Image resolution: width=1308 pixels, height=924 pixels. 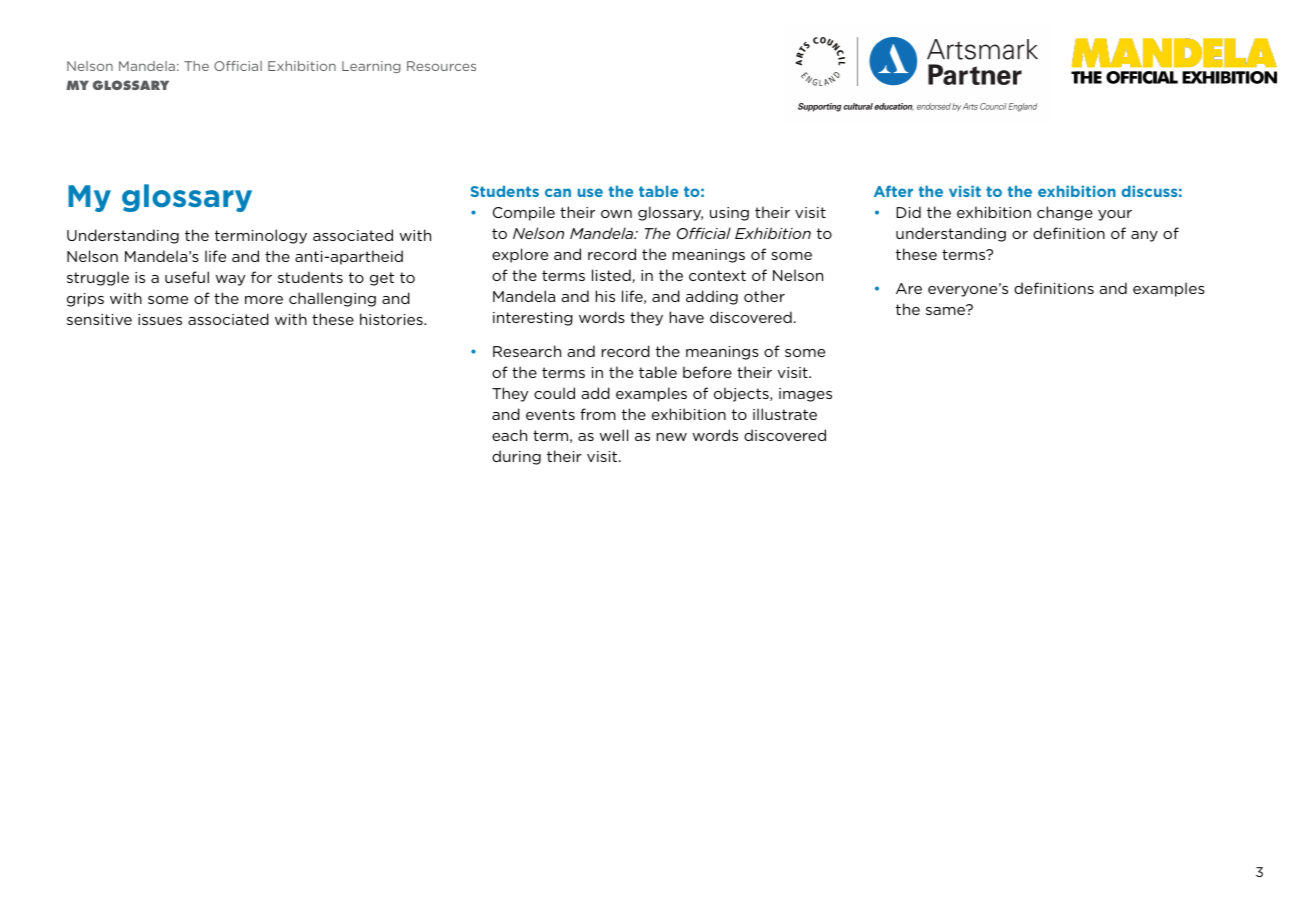 What do you see at coordinates (947, 310) in the document?
I see `same` at bounding box center [947, 310].
